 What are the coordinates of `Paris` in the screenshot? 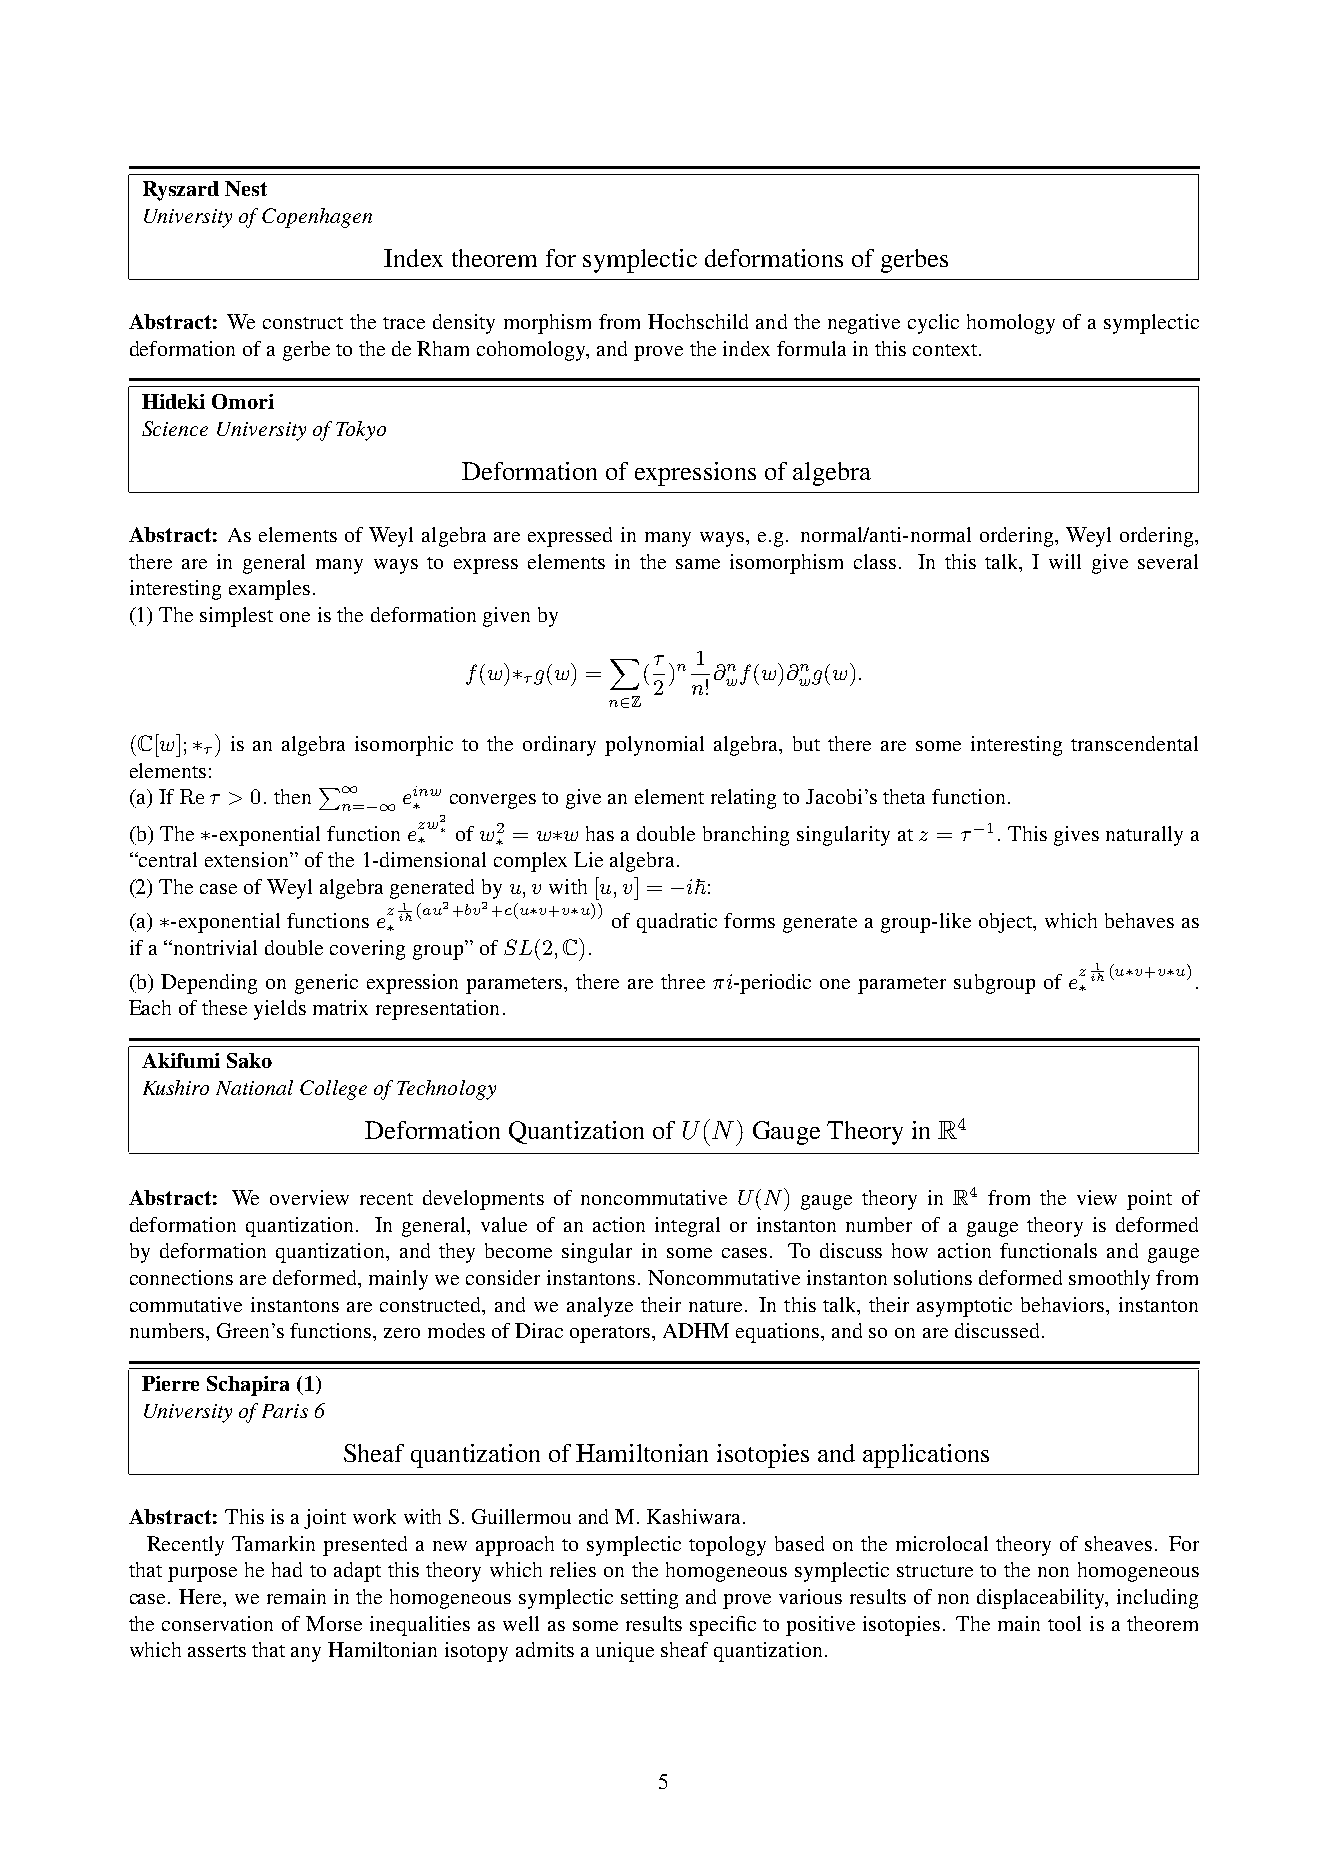 It's located at (285, 1411).
